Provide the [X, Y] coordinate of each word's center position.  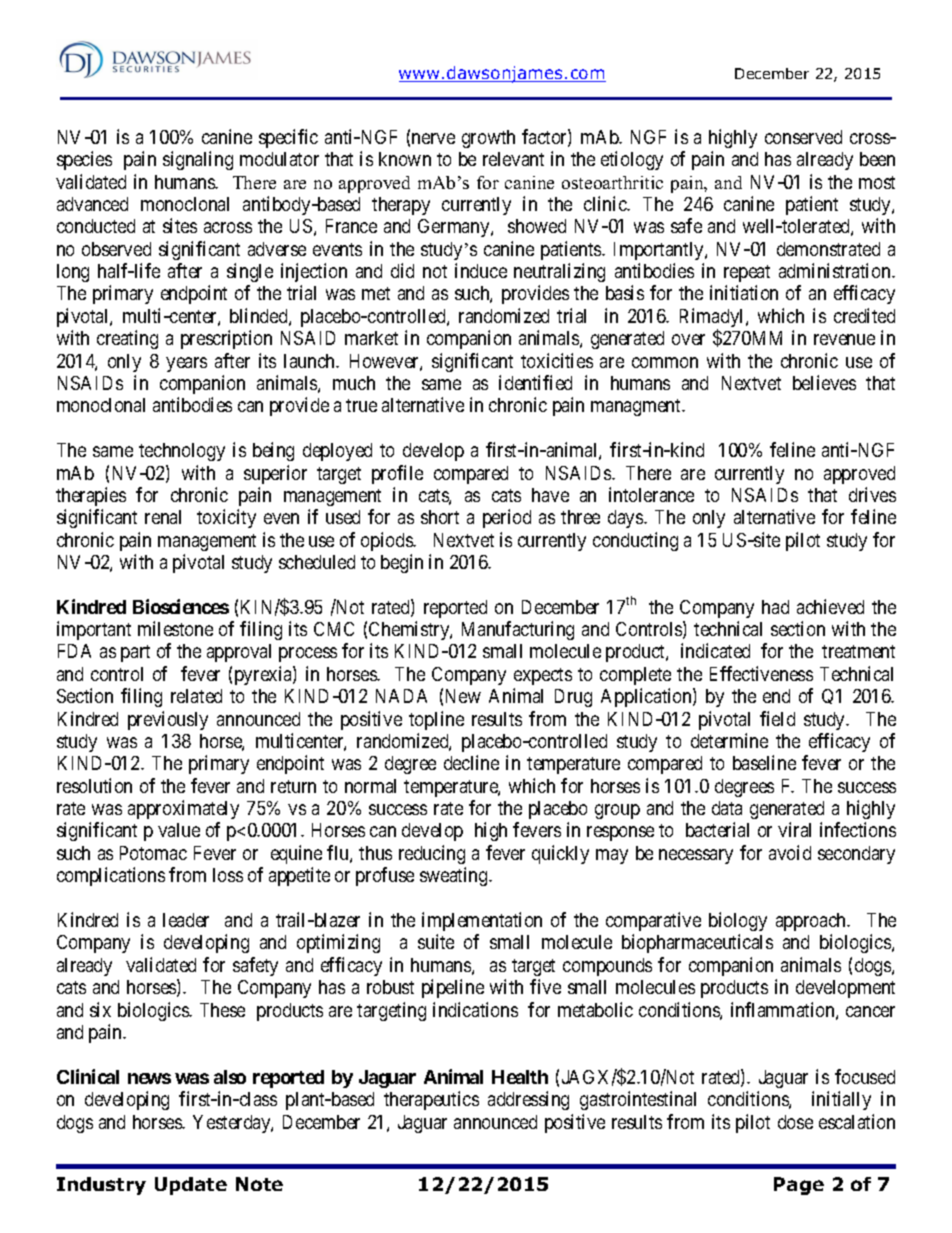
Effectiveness [761, 673]
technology [182, 452]
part [135, 653]
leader [186, 920]
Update [191, 1186]
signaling [198, 160]
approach [812, 922]
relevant [513, 159]
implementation [482, 921]
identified [535, 382]
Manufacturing [518, 630]
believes [824, 382]
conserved [803, 137]
